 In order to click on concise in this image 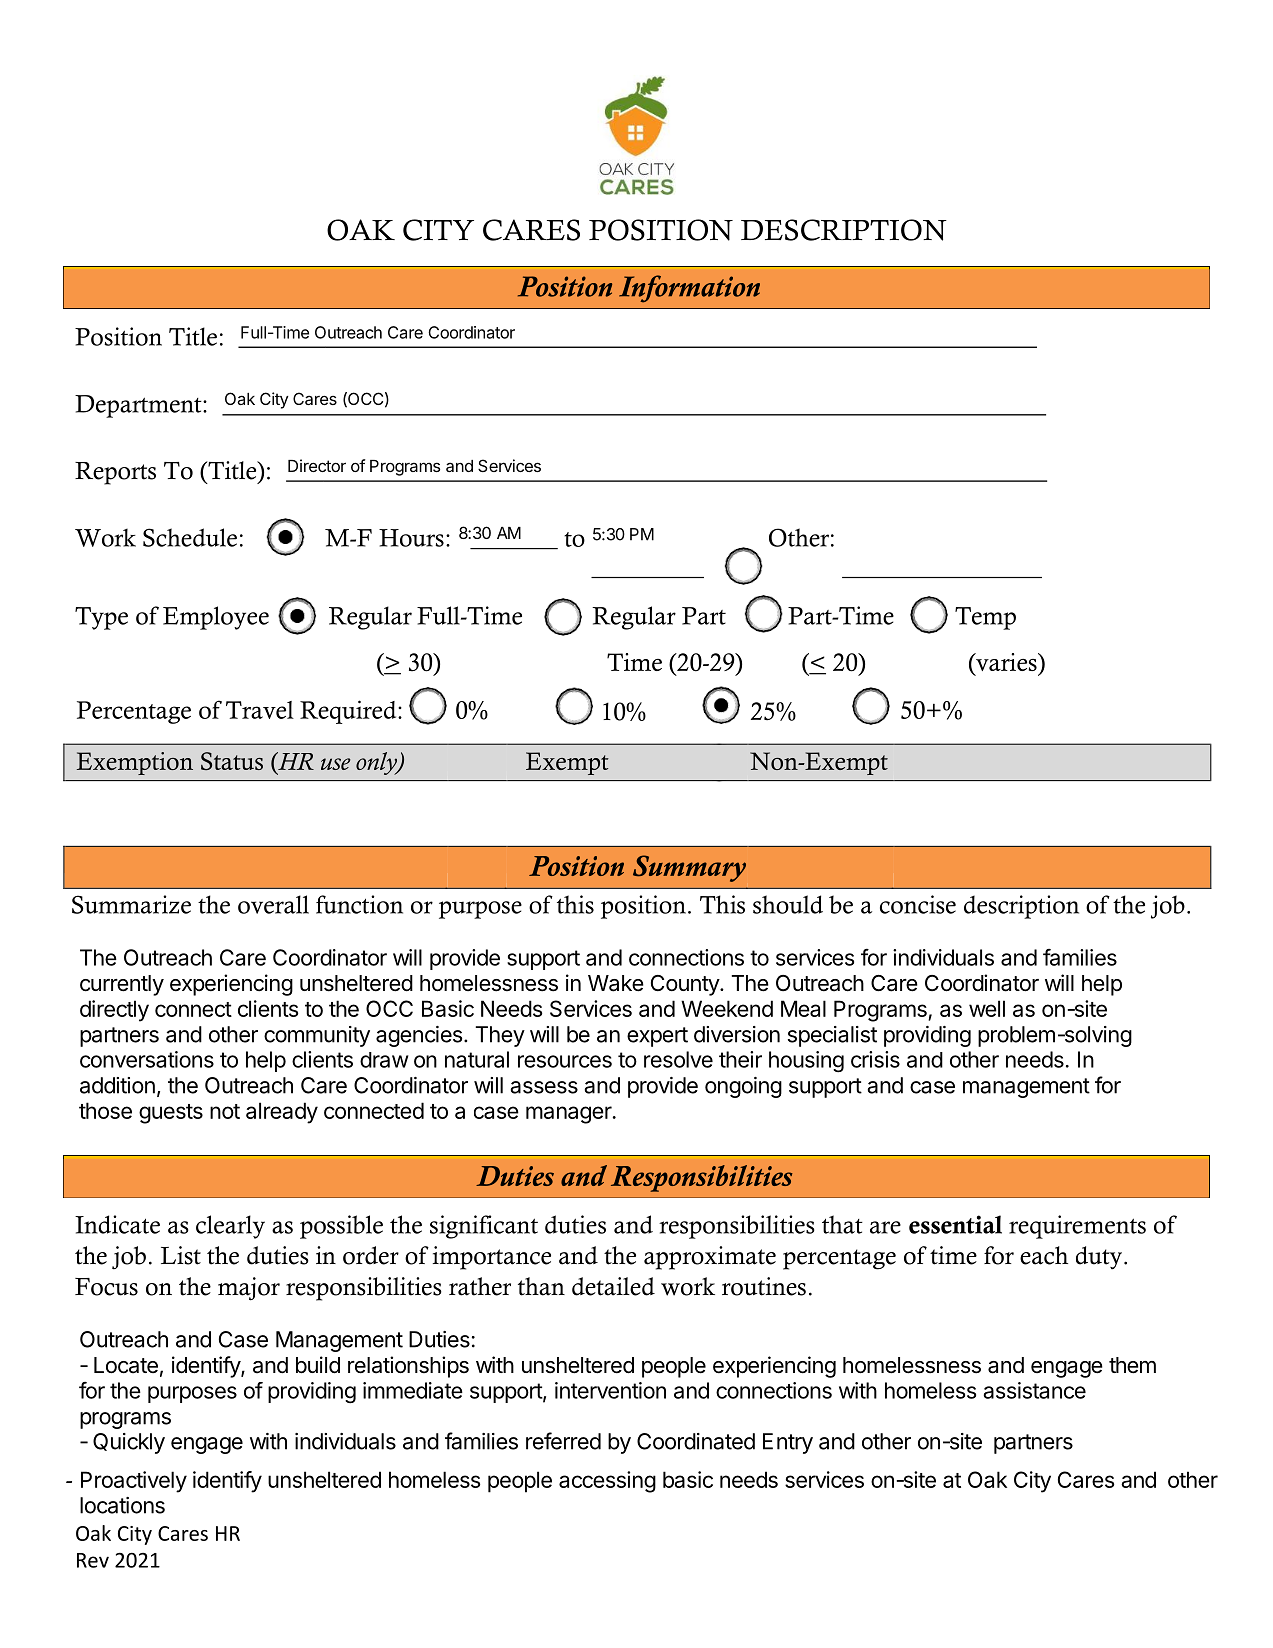, I will do `click(918, 904)`.
